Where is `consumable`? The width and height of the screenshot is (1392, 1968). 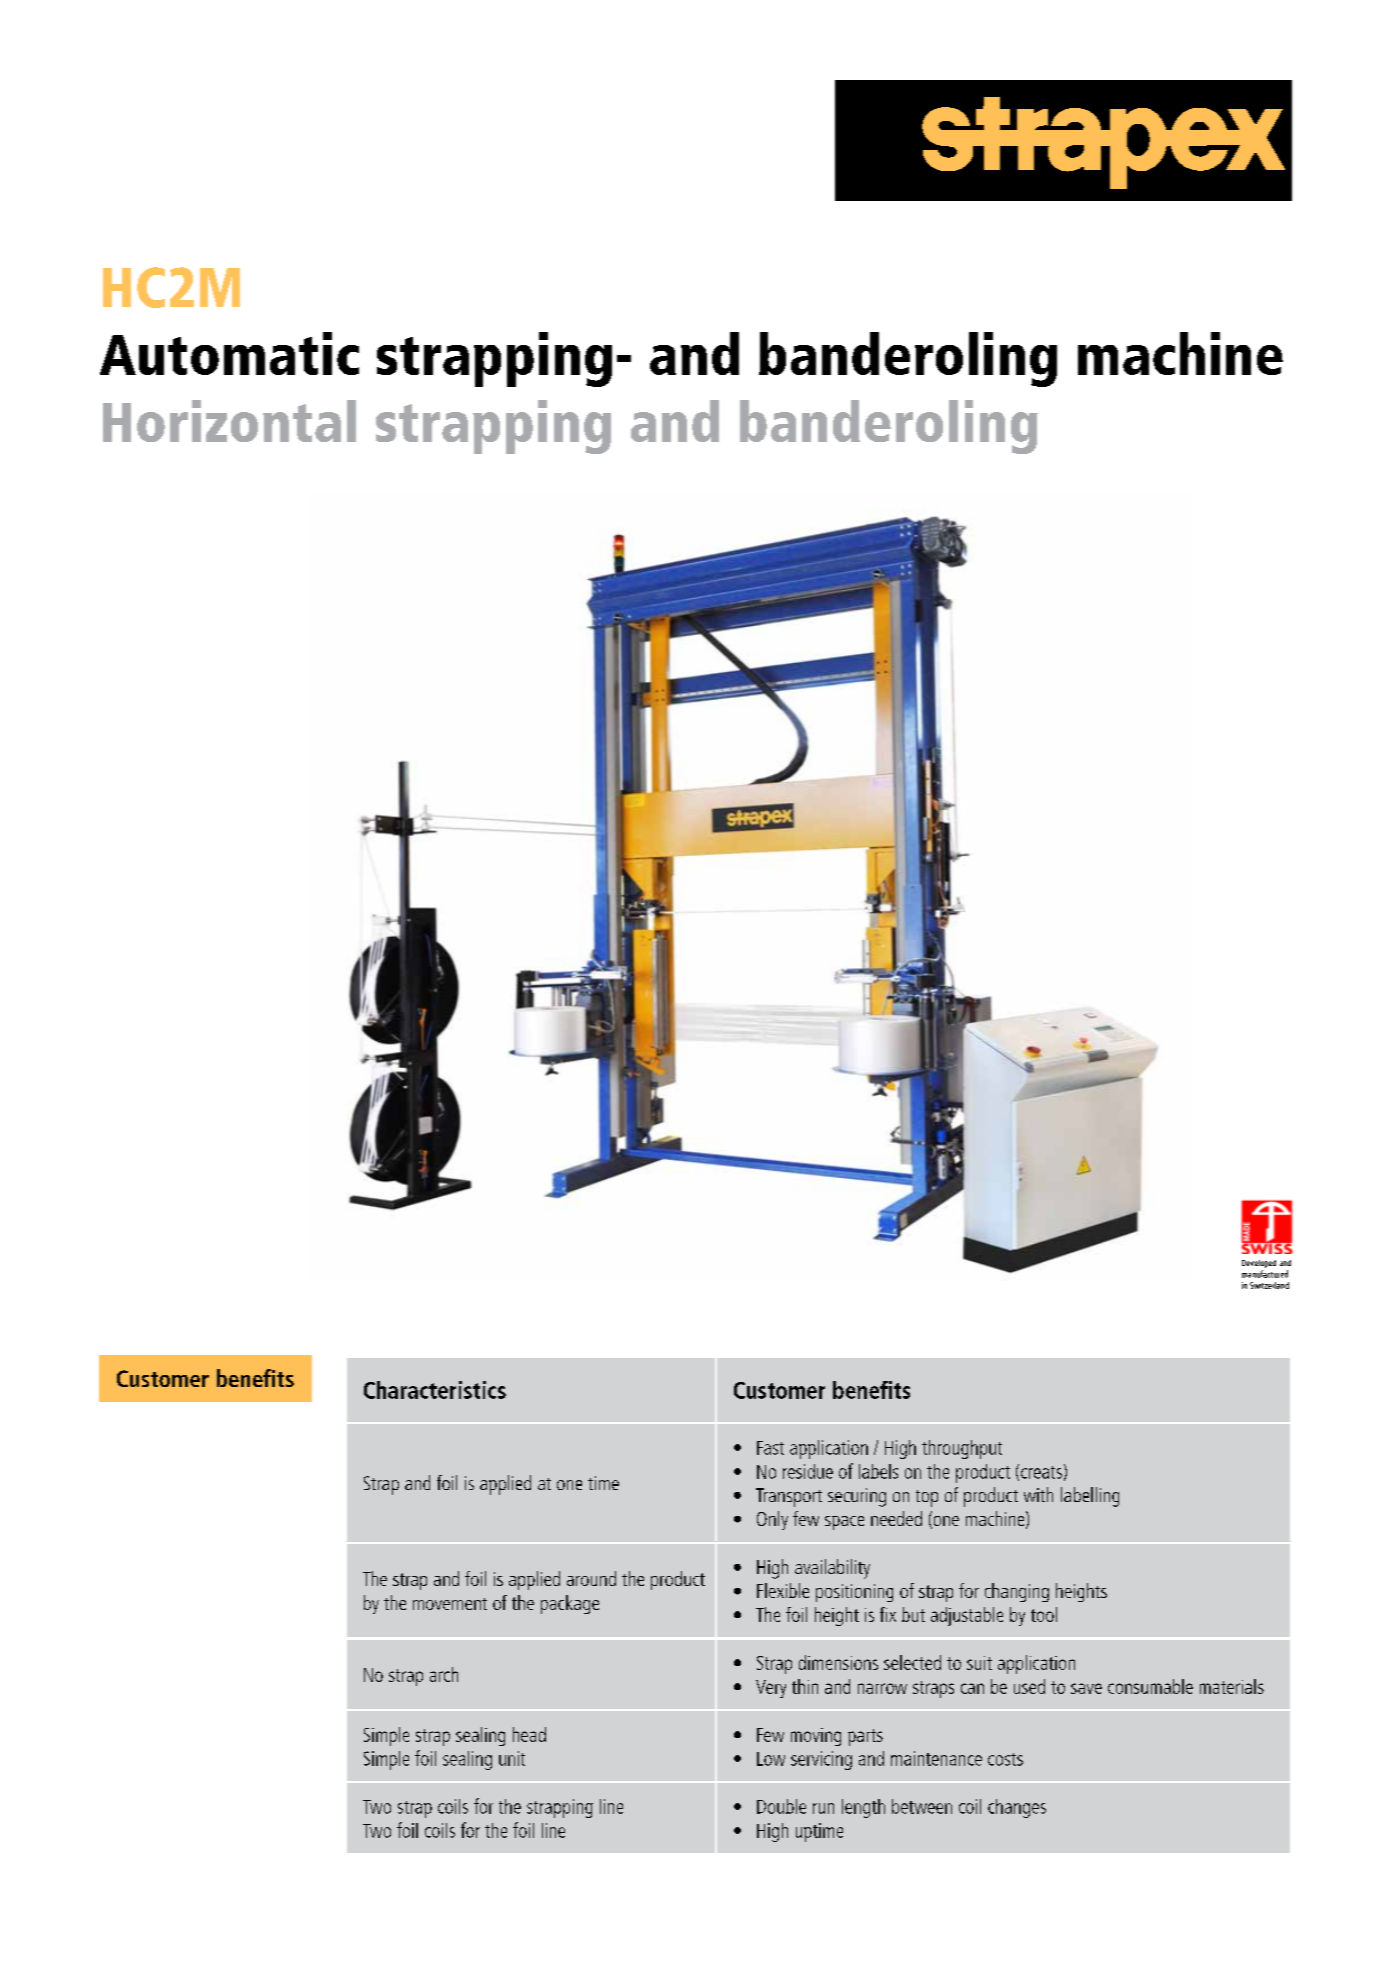
consumable is located at coordinates (1150, 1686).
